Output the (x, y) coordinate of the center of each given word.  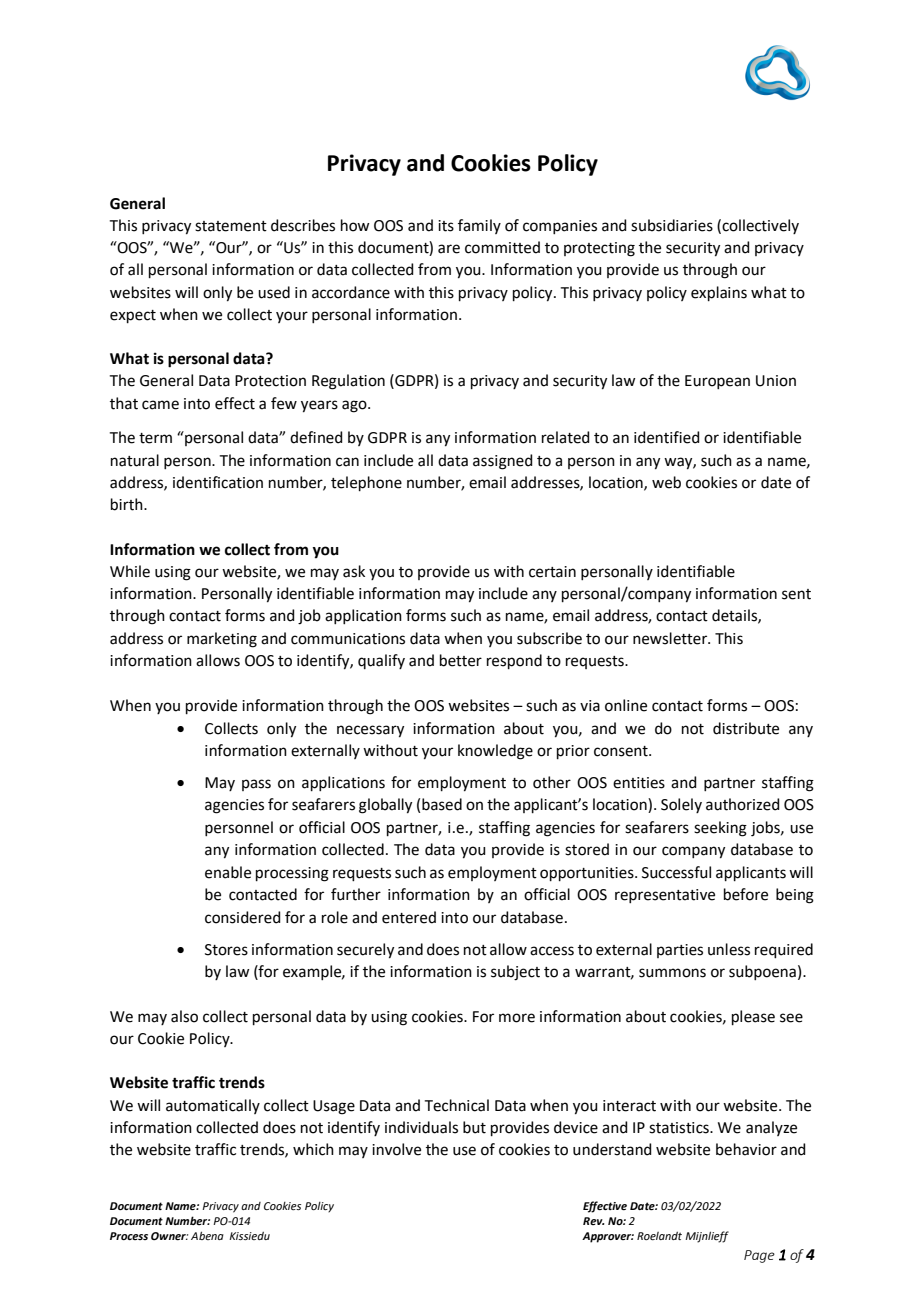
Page (759, 1256)
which (313, 1149)
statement (231, 226)
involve (396, 1149)
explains (719, 293)
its (446, 226)
